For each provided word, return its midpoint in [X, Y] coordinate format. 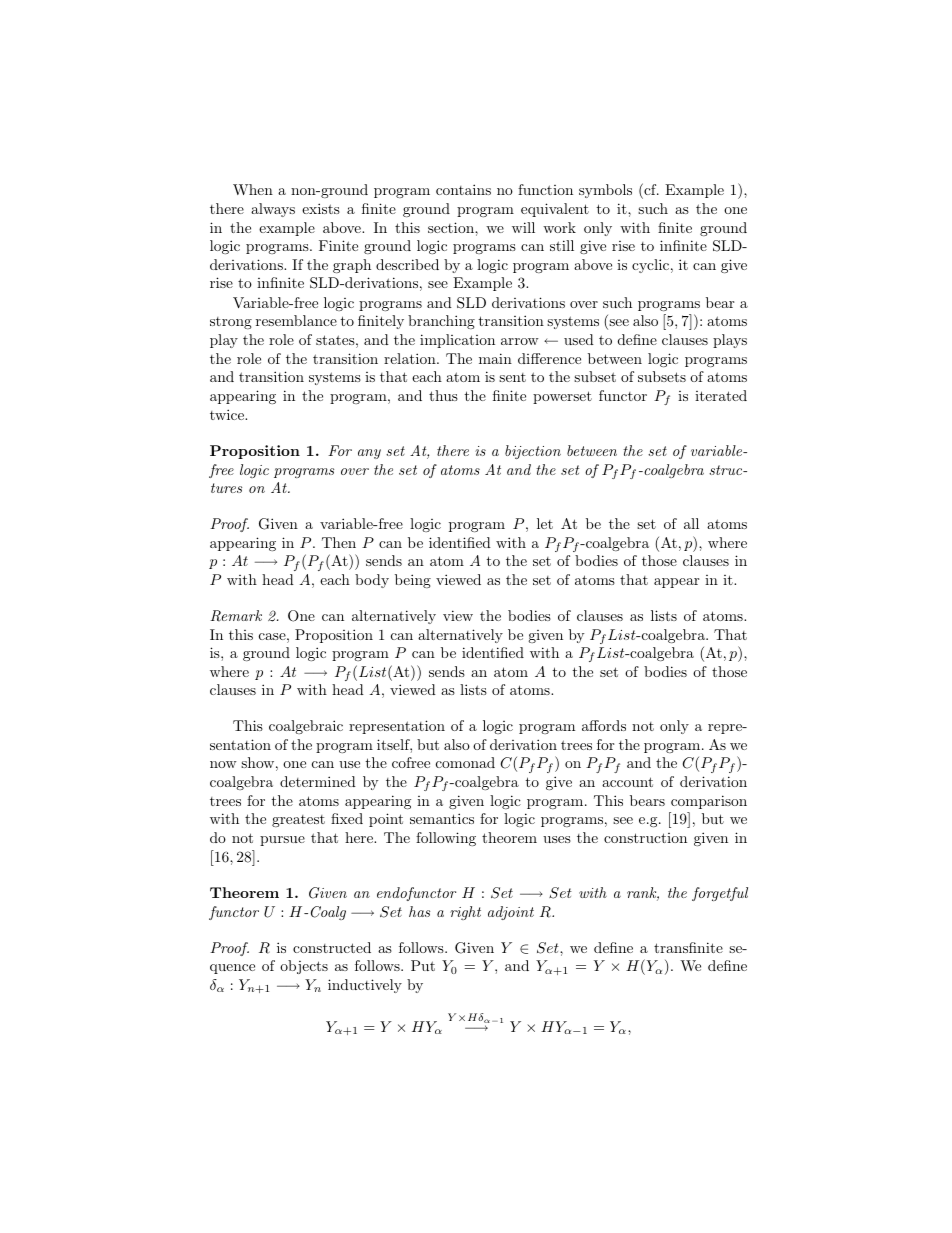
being [413, 581]
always [273, 210]
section [452, 227]
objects [304, 967]
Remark [236, 616]
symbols [605, 191]
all [691, 523]
